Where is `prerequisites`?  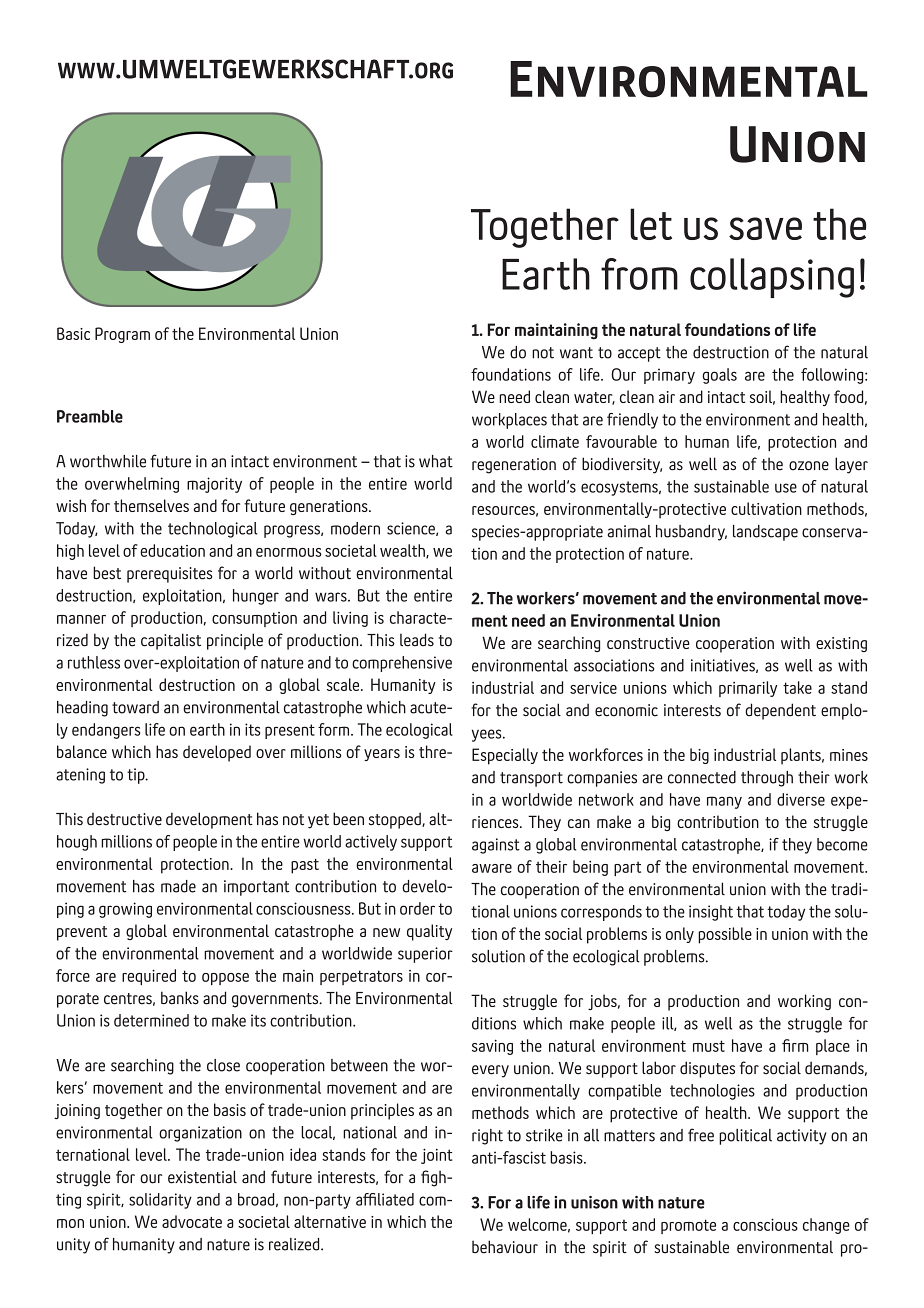 prerequisites is located at coordinates (170, 575).
